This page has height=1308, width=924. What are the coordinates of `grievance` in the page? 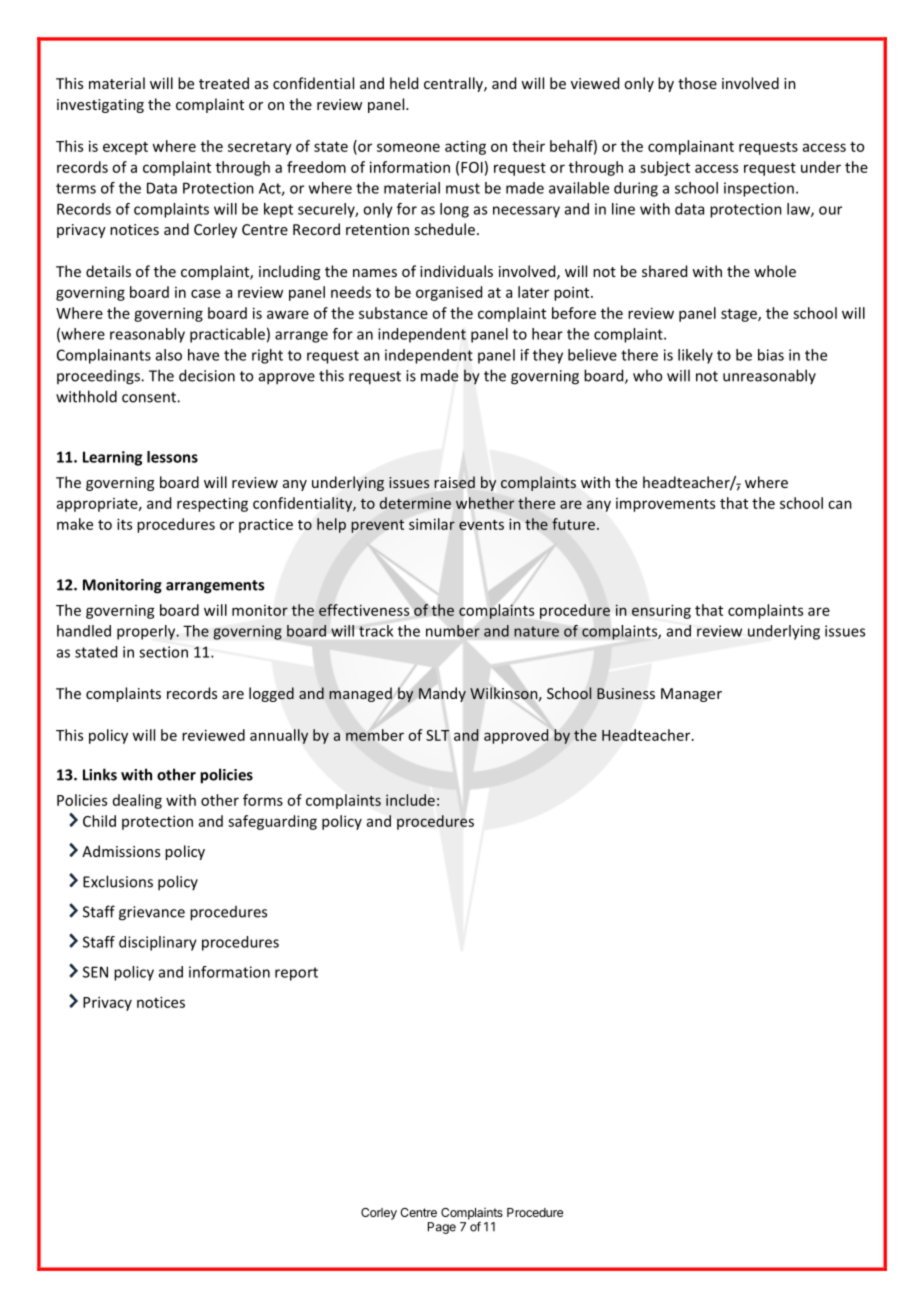 It's located at (152, 913).
